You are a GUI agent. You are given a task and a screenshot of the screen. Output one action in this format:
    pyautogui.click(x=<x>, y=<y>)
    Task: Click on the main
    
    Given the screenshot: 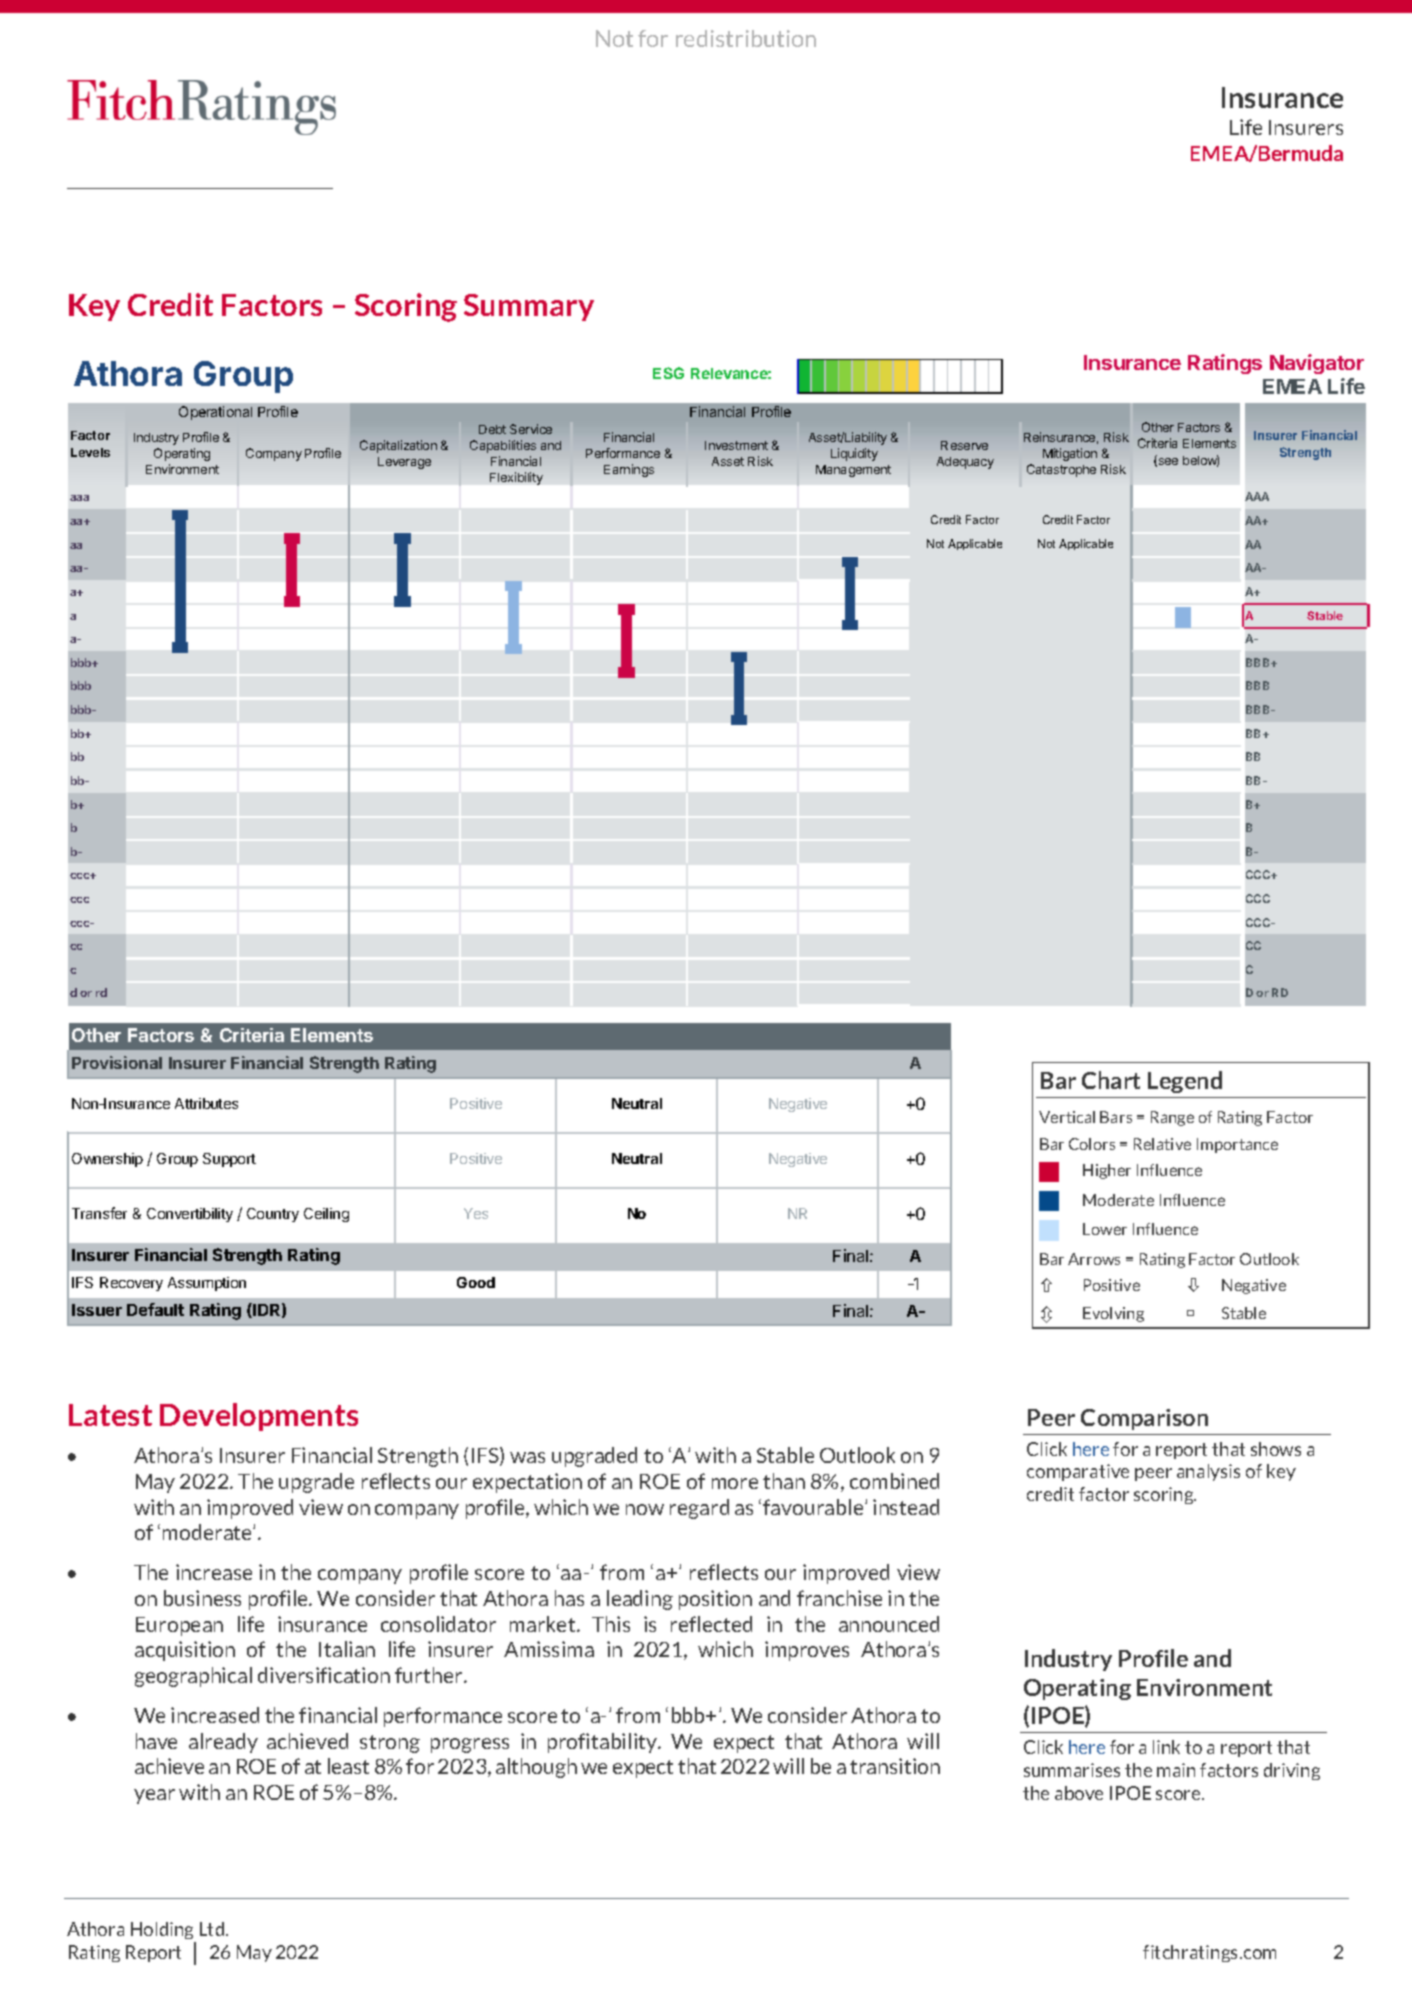 What is the action you would take?
    pyautogui.click(x=1176, y=1770)
